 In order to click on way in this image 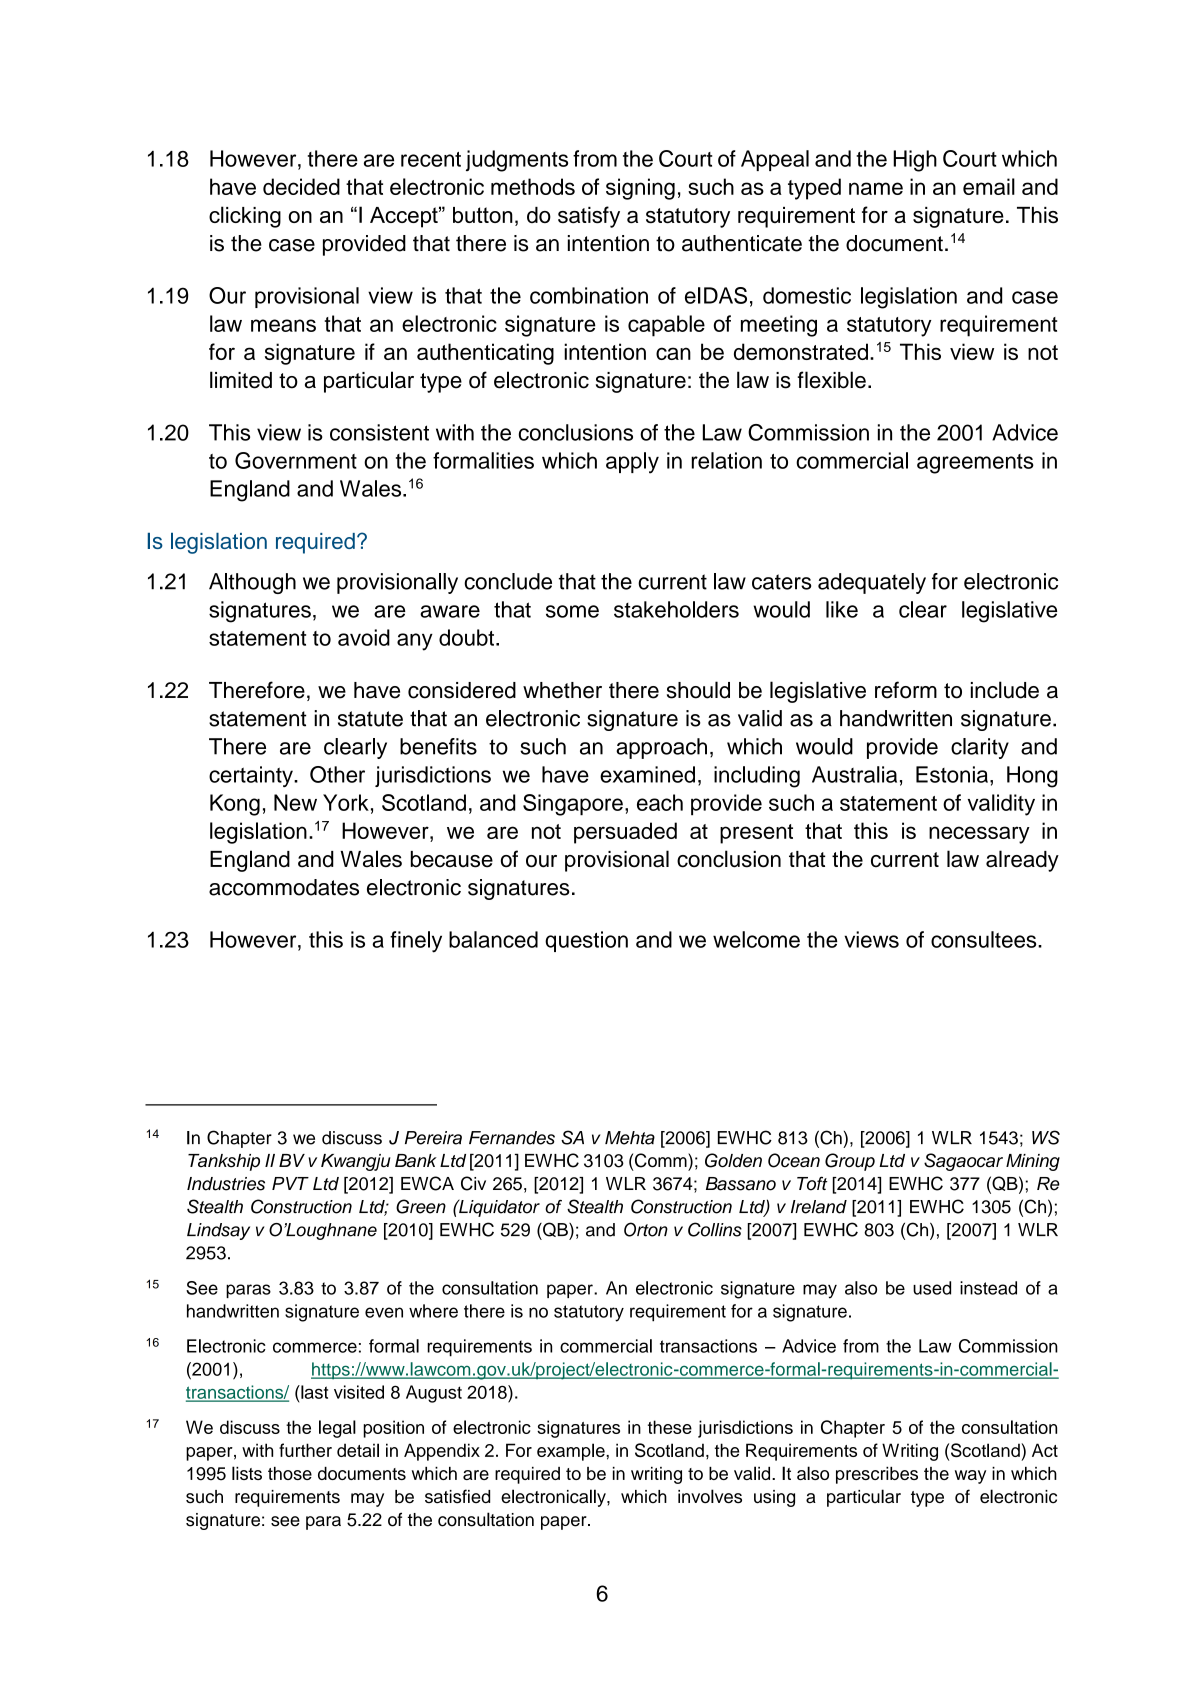, I will do `click(970, 1477)`.
